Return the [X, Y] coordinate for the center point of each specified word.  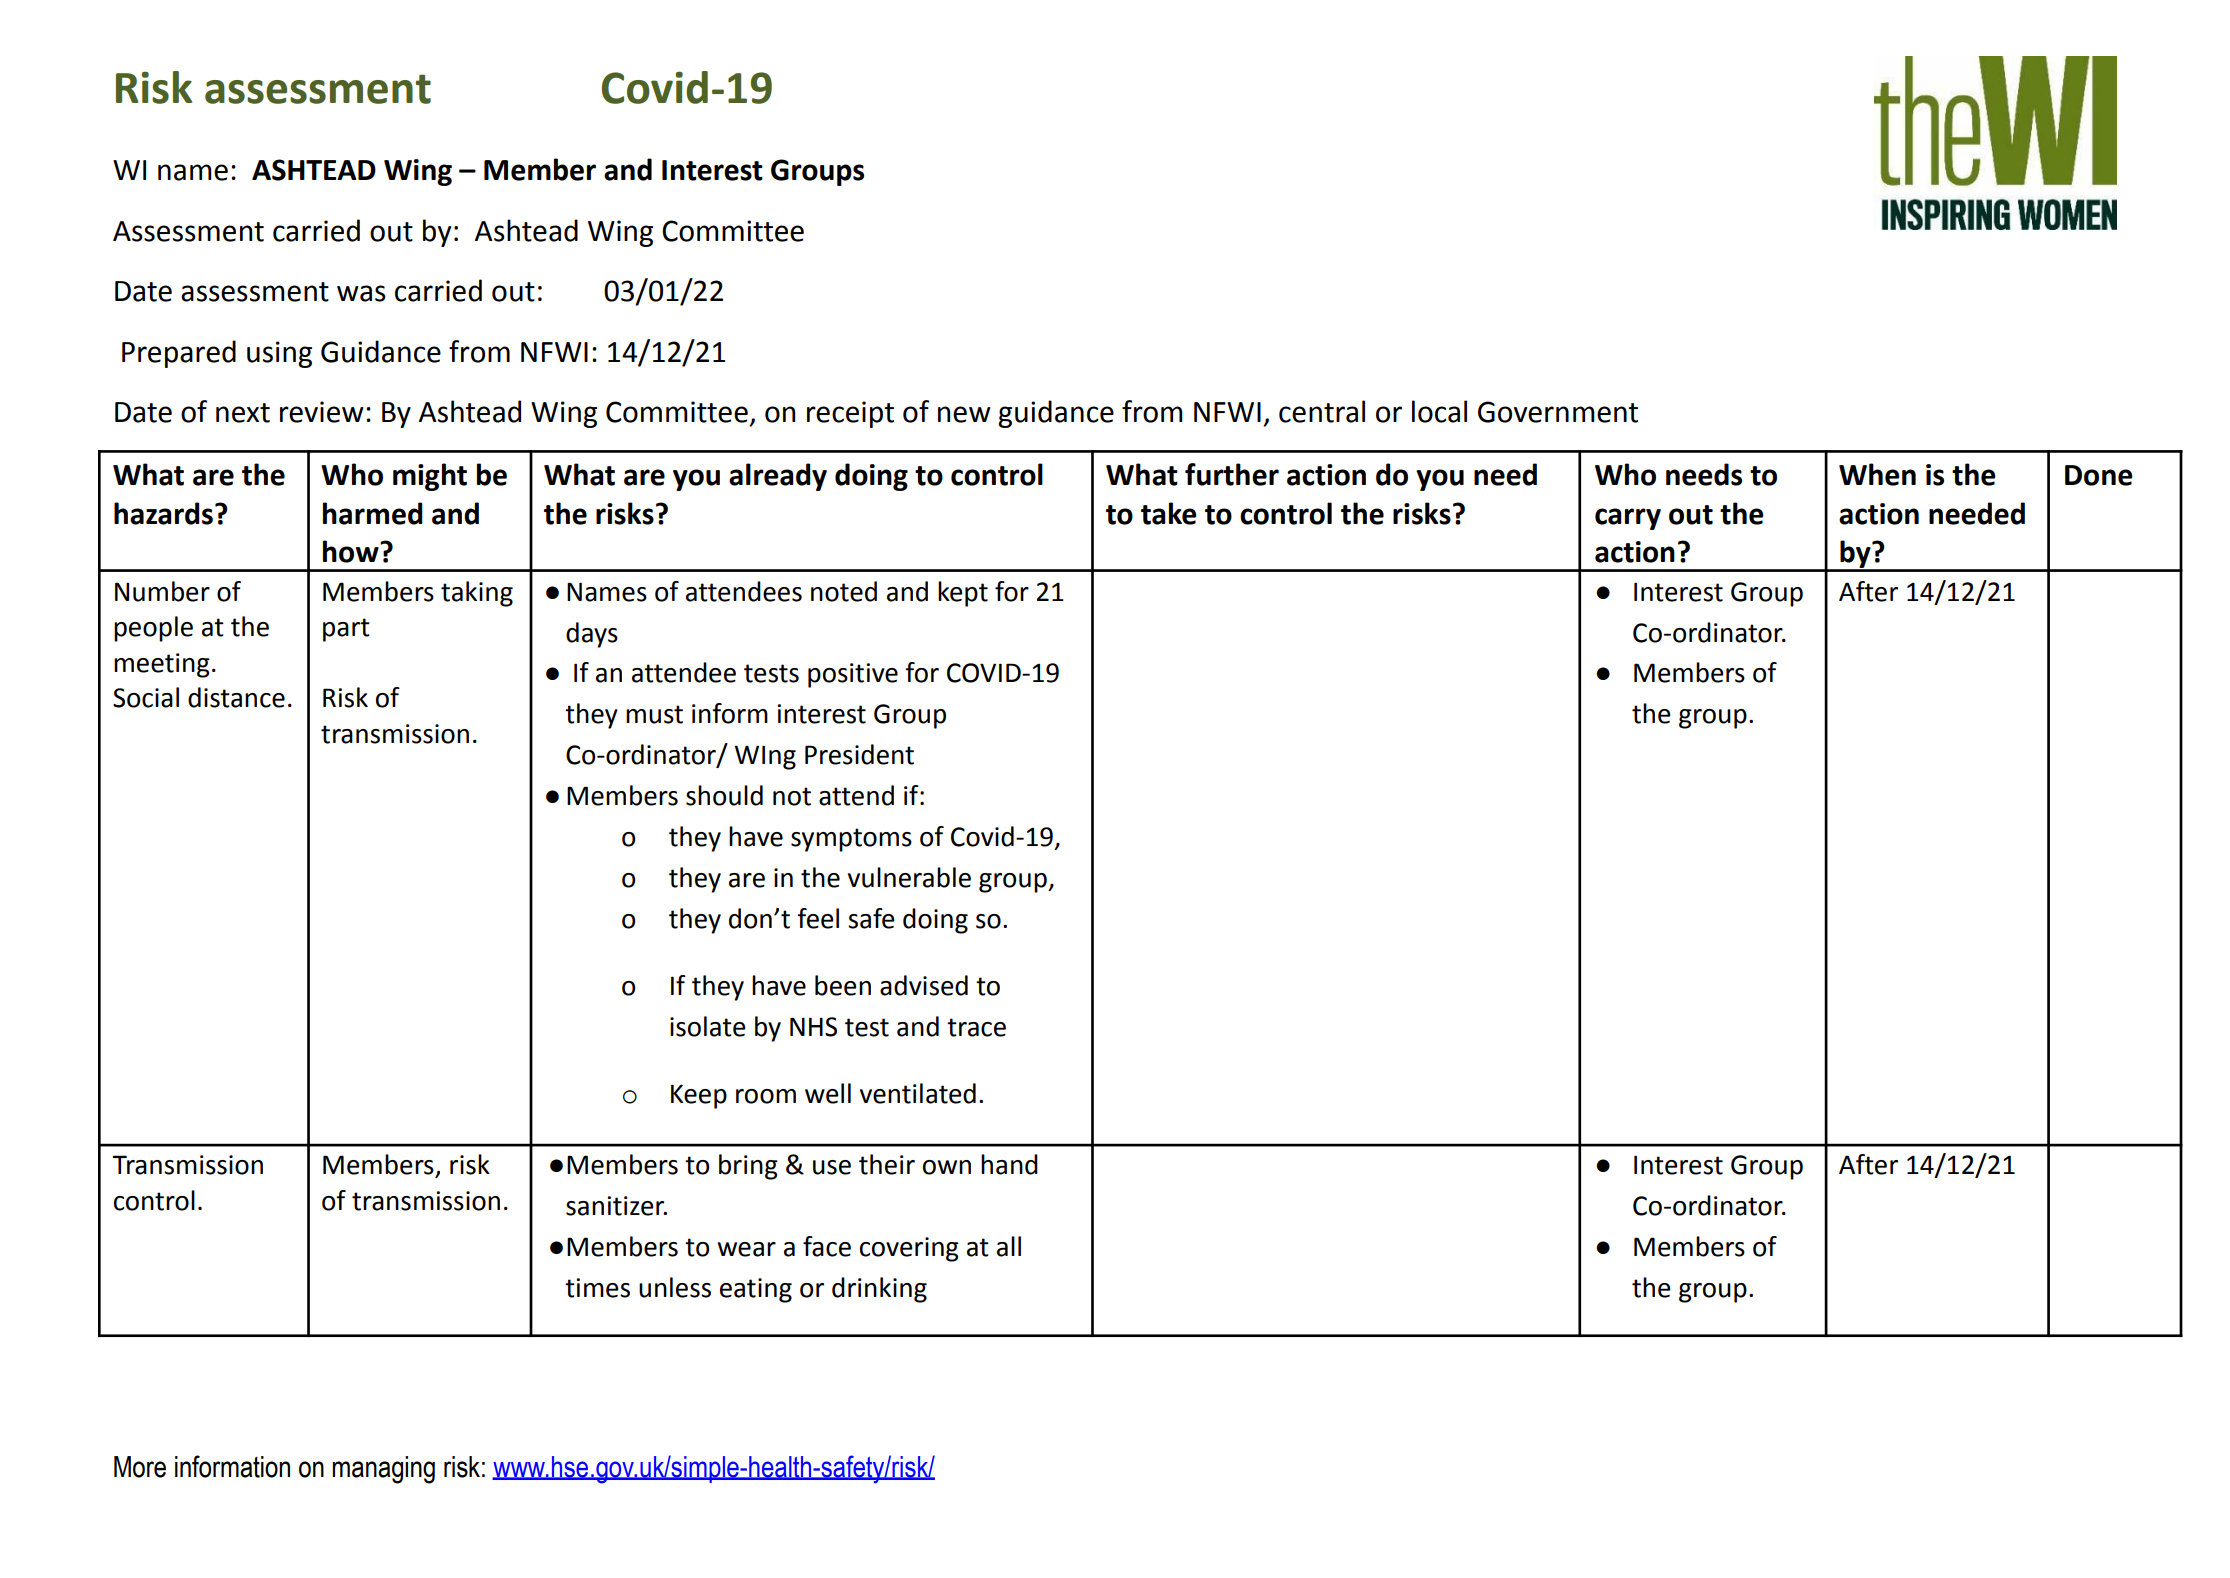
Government [1558, 412]
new [964, 414]
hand [1009, 1164]
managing [383, 1470]
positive [853, 675]
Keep [699, 1096]
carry [1628, 519]
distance [236, 697]
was [361, 293]
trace [976, 1027]
